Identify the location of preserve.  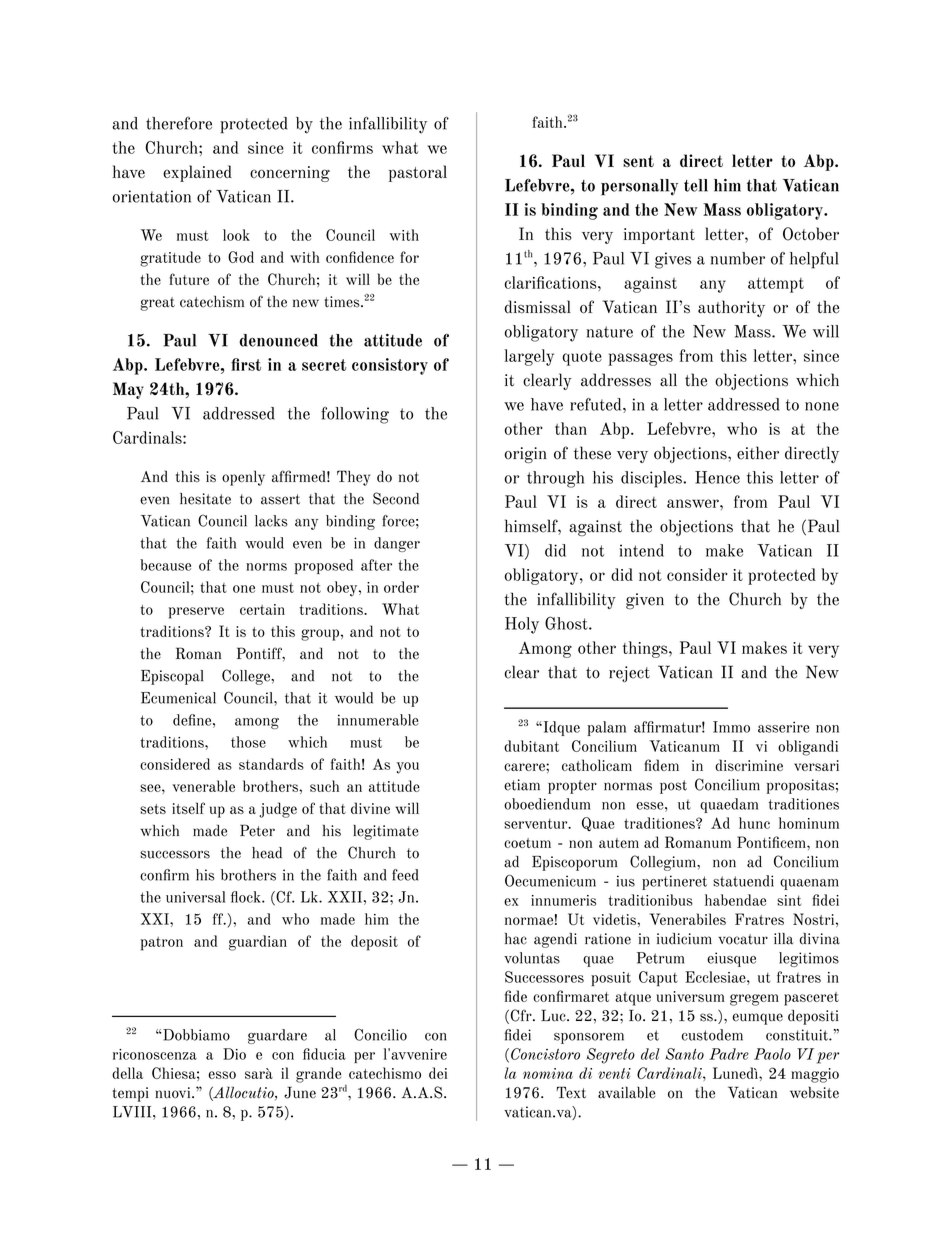
(196, 613).
